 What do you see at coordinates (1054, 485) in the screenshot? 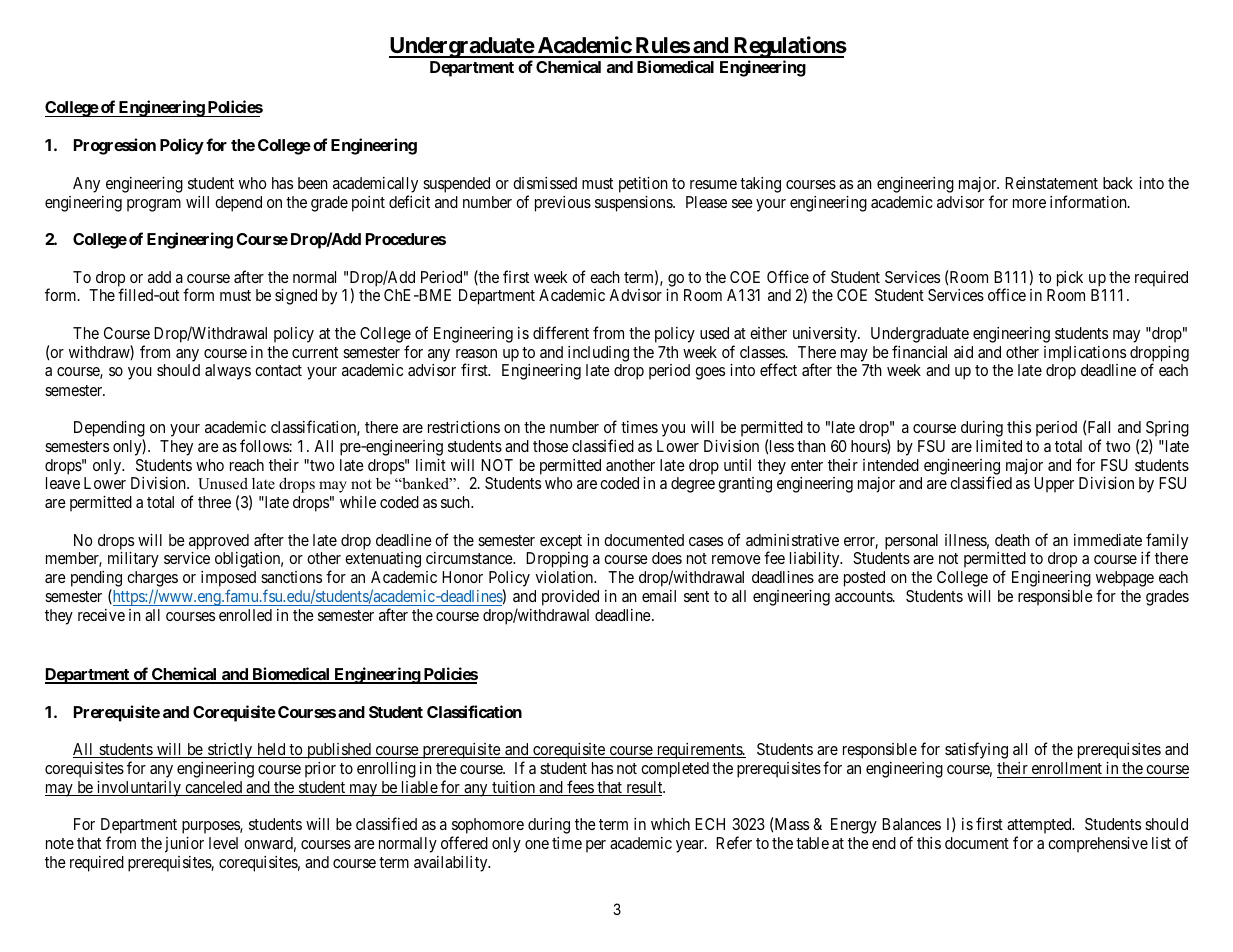
I see `Upper` at bounding box center [1054, 485].
